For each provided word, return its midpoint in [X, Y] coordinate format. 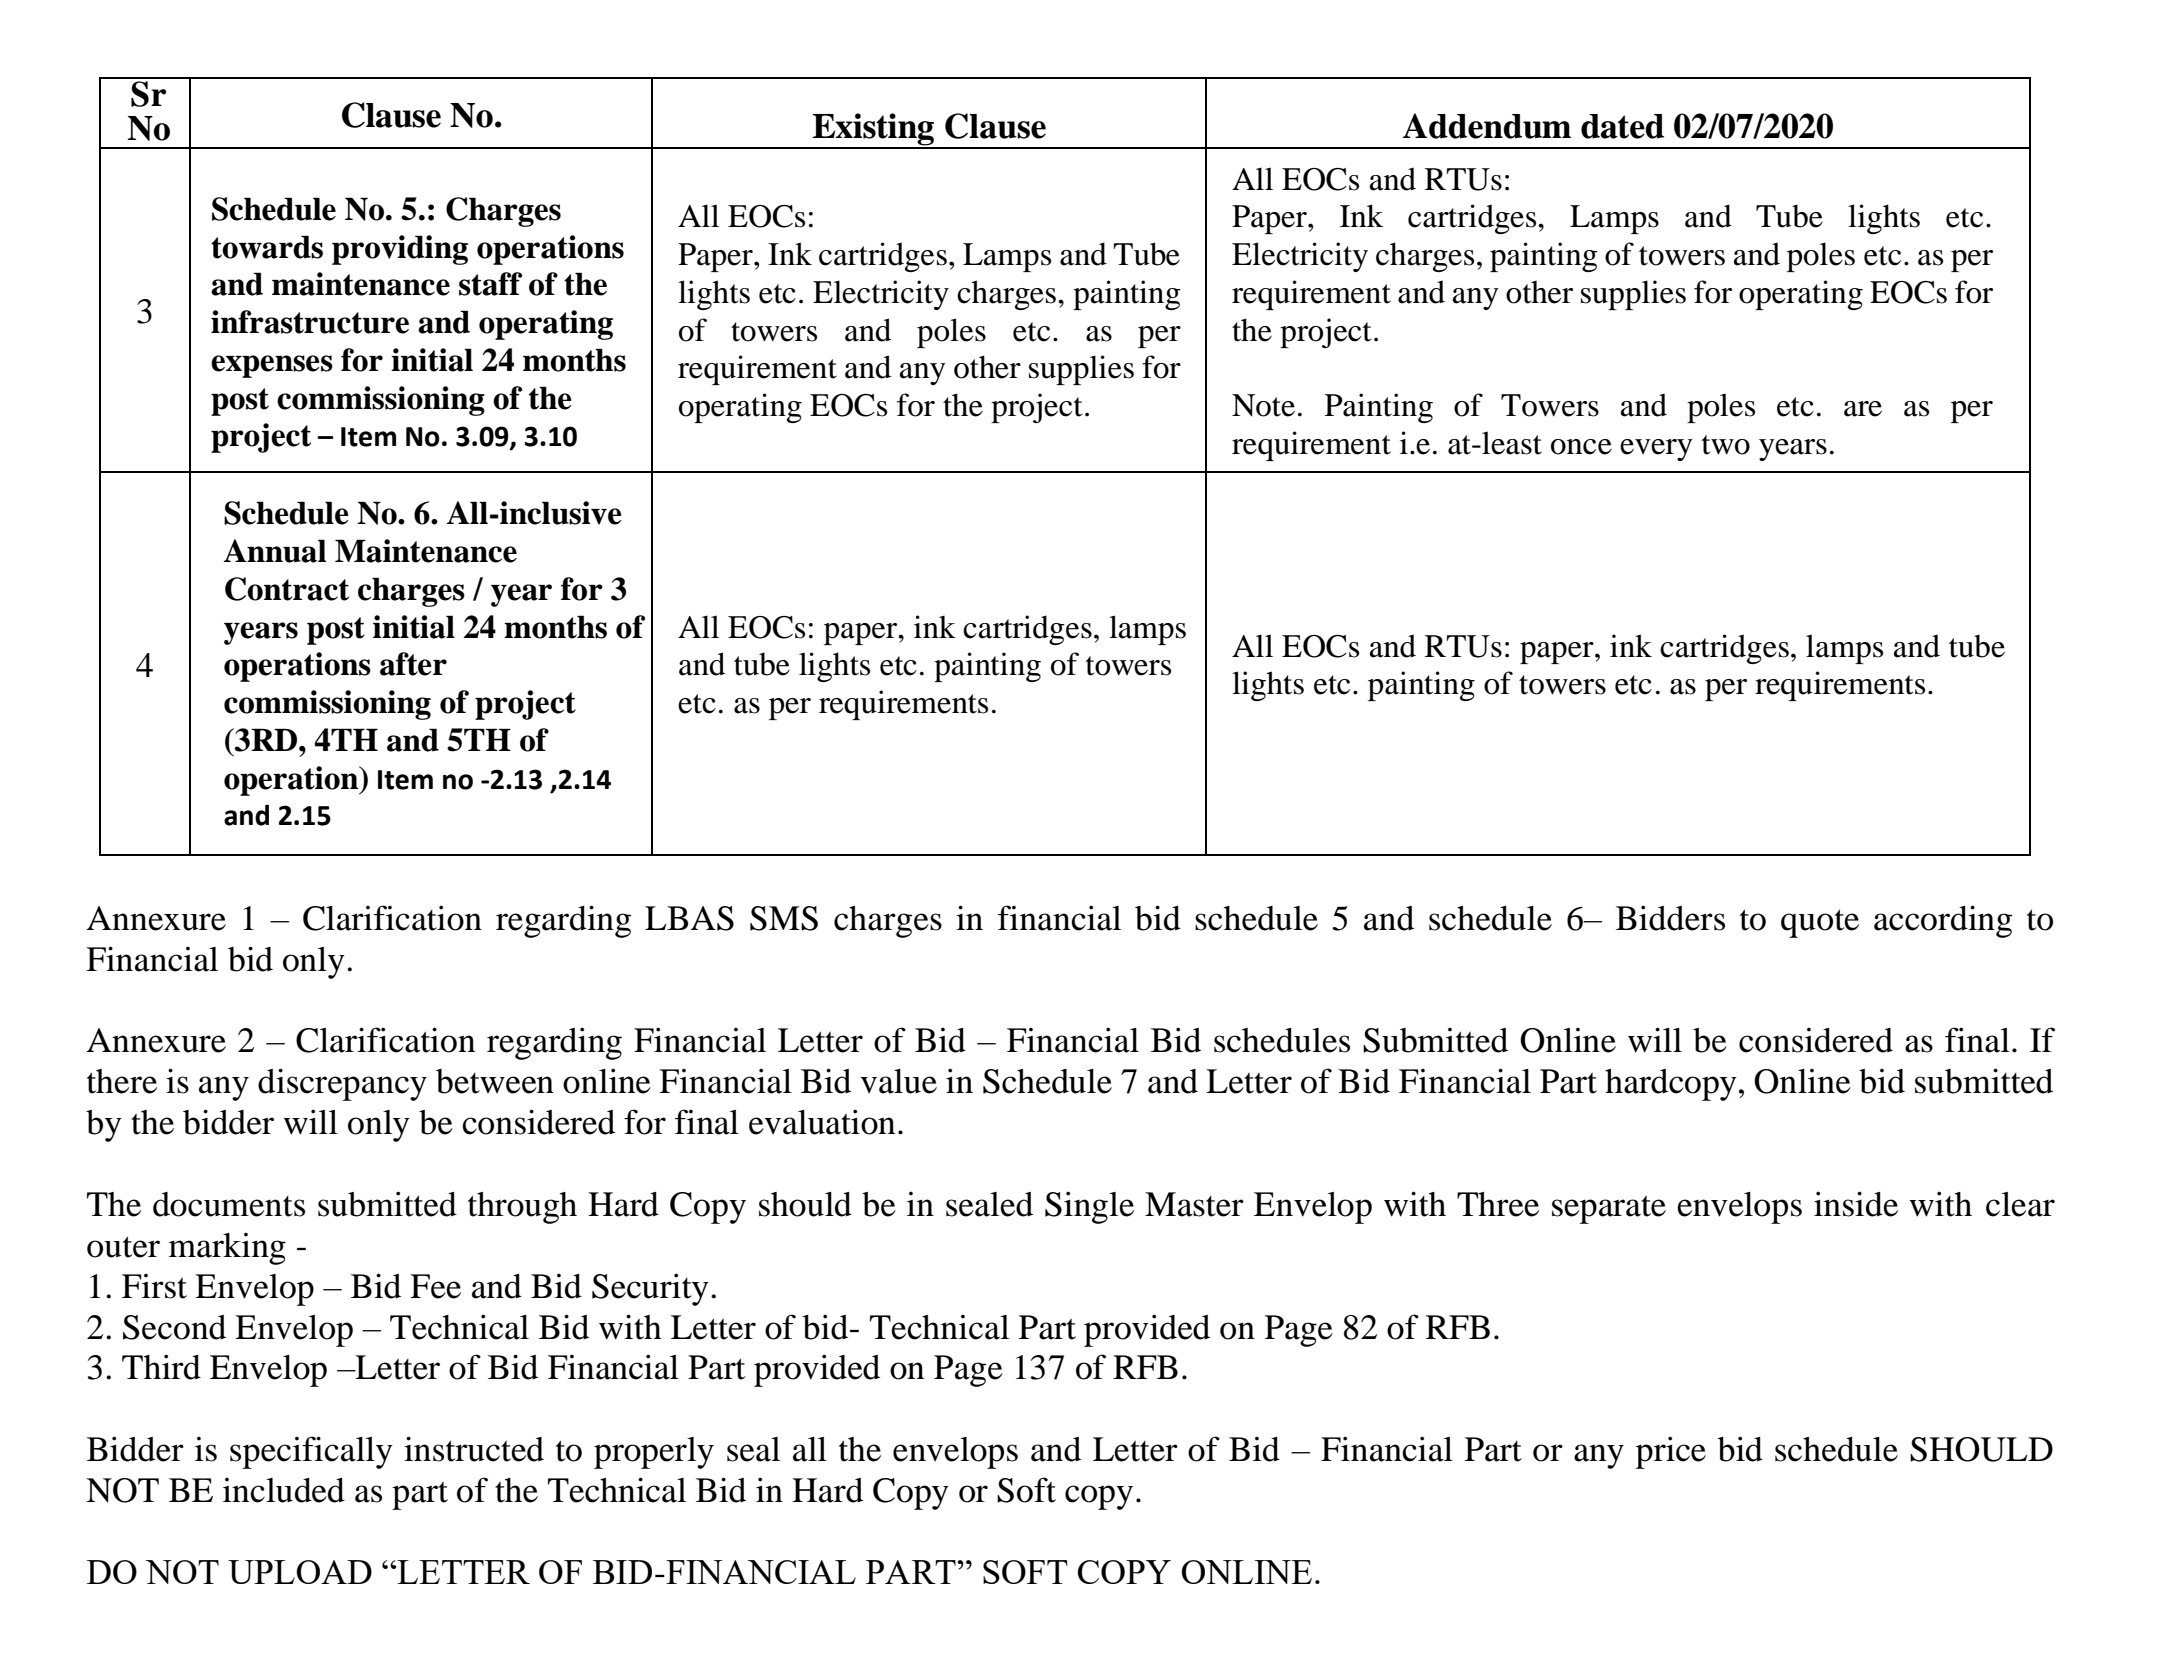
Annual [275, 551]
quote [1820, 923]
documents [229, 1204]
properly [654, 1453]
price [1671, 1452]
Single [1089, 1207]
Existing [874, 130]
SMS [784, 918]
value [898, 1081]
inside [1856, 1204]
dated [1622, 126]
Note [1263, 405]
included [284, 1490]
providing [400, 250]
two [1726, 445]
